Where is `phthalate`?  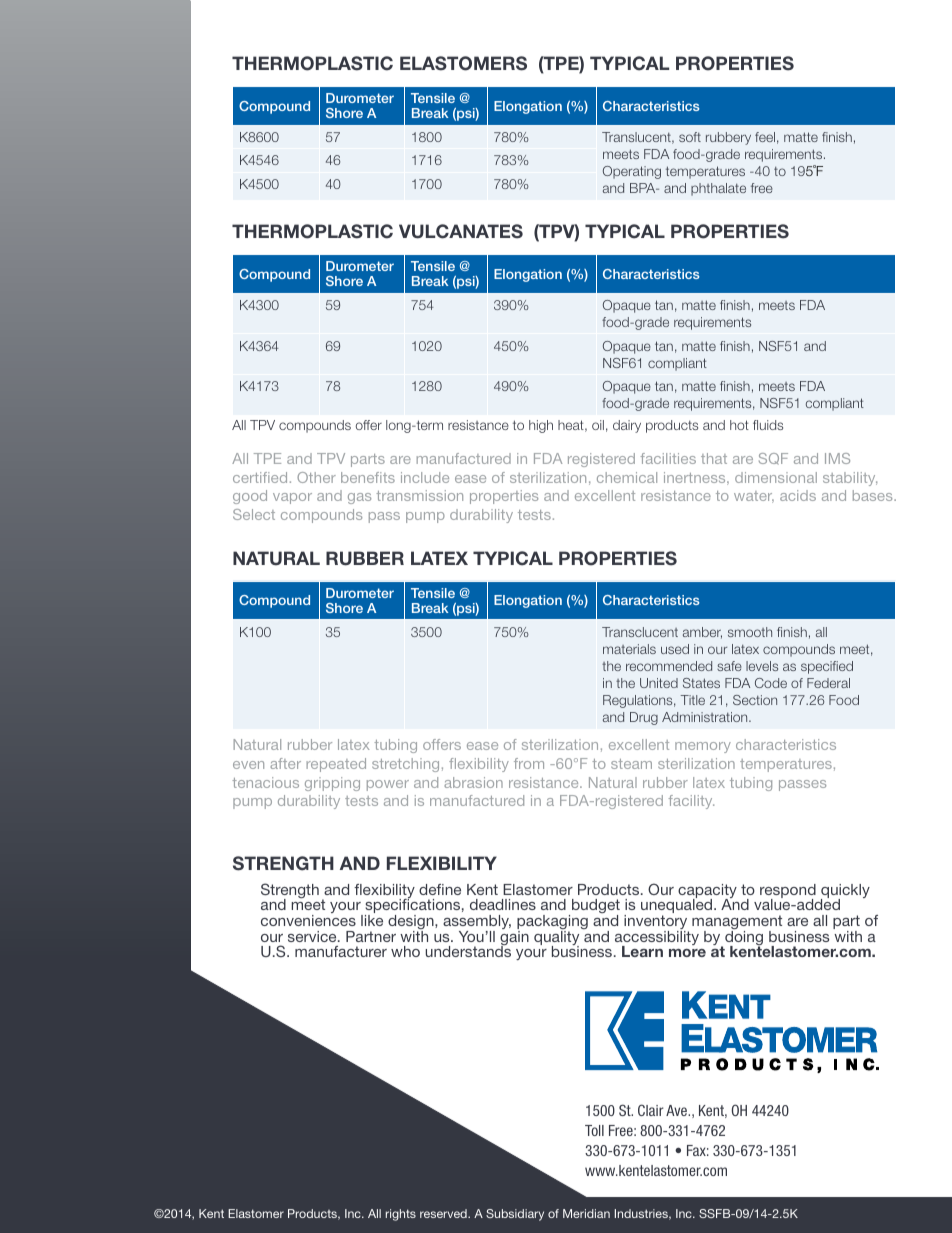 phthalate is located at coordinates (718, 189).
